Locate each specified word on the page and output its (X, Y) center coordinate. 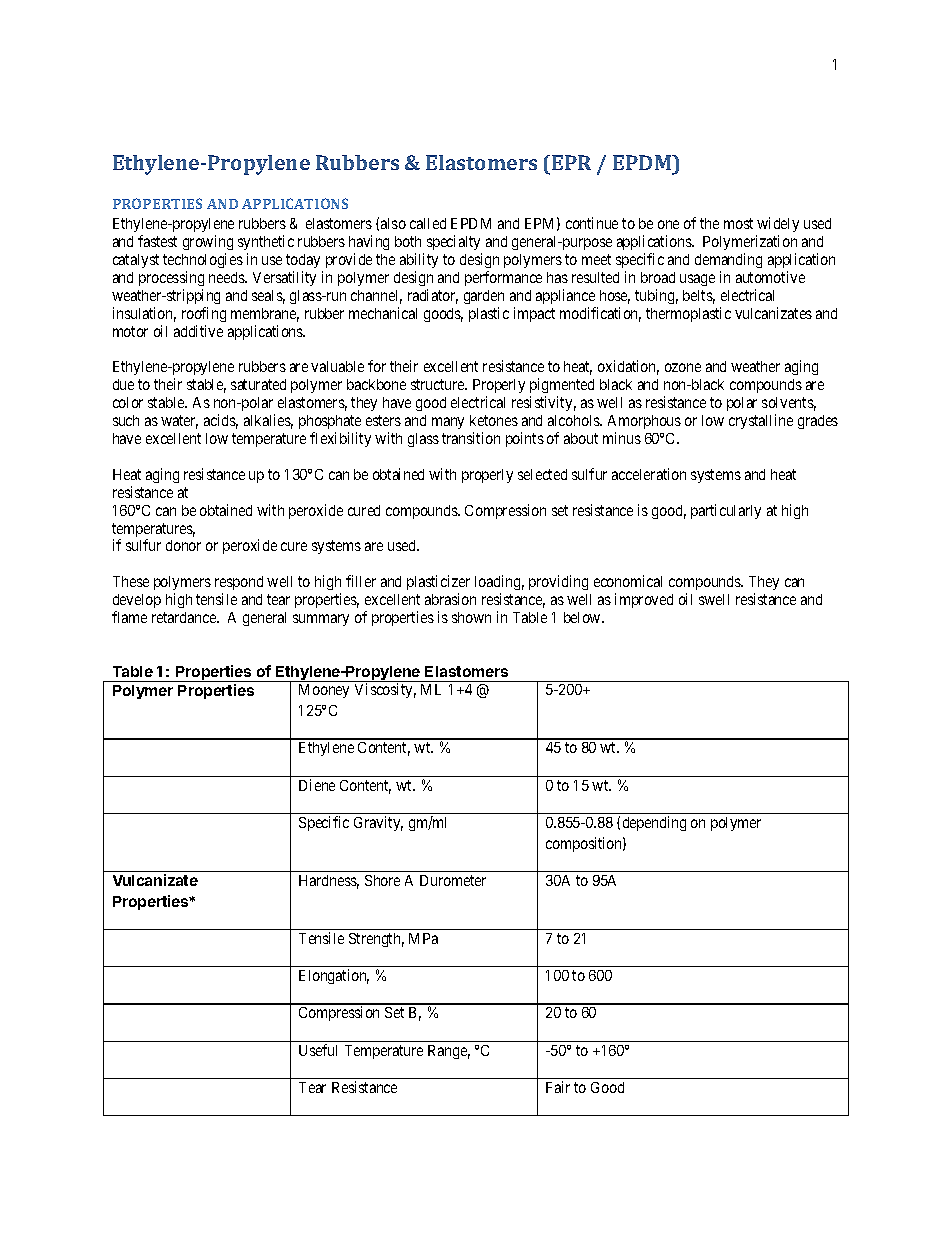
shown (471, 617)
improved (644, 600)
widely (777, 226)
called (428, 223)
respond (239, 585)
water (179, 422)
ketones (494, 420)
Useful (318, 1050)
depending (654, 823)
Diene (317, 785)
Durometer (453, 880)
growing (208, 242)
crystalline (761, 421)
